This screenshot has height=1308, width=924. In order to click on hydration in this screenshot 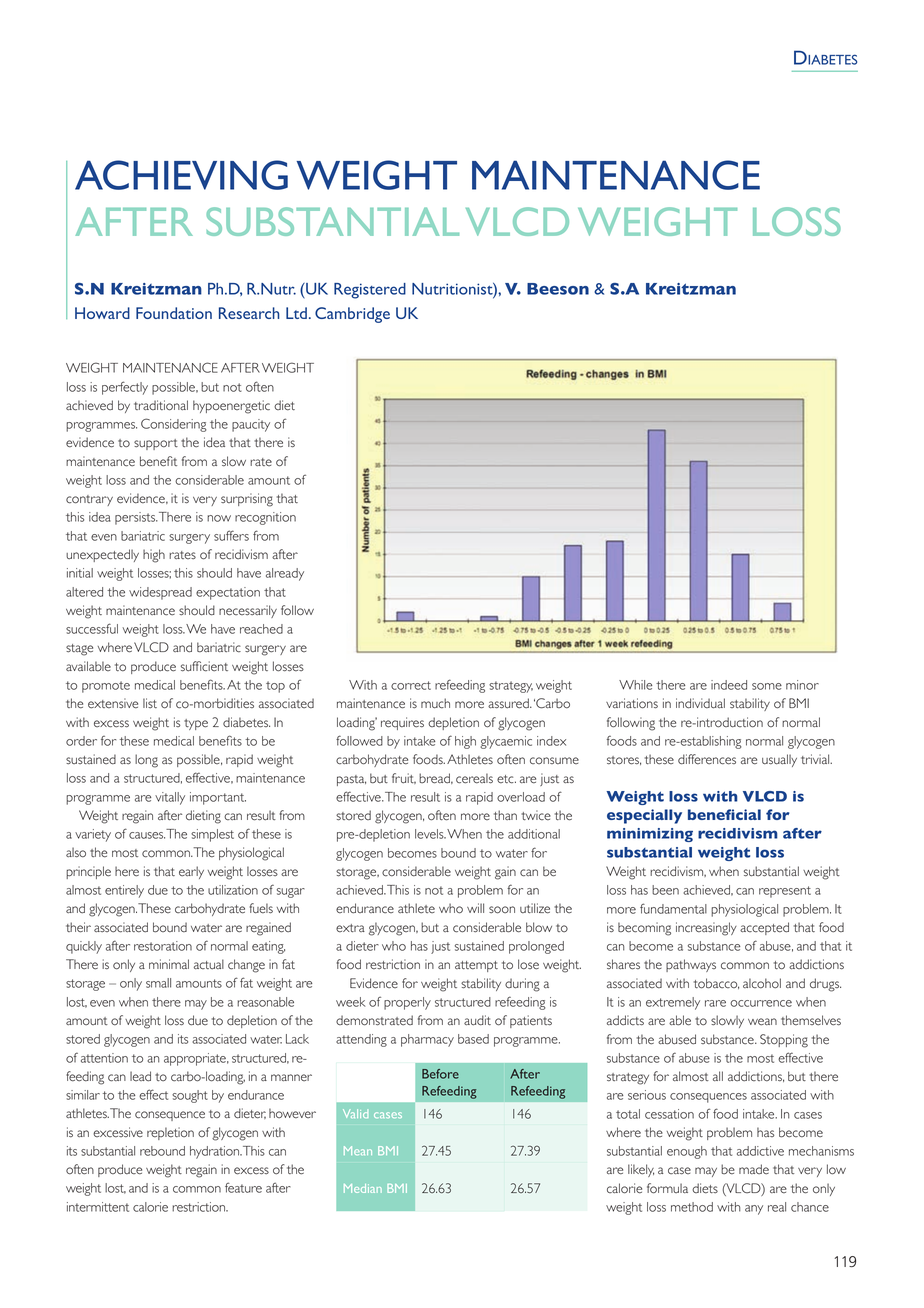, I will do `click(215, 1152)`.
